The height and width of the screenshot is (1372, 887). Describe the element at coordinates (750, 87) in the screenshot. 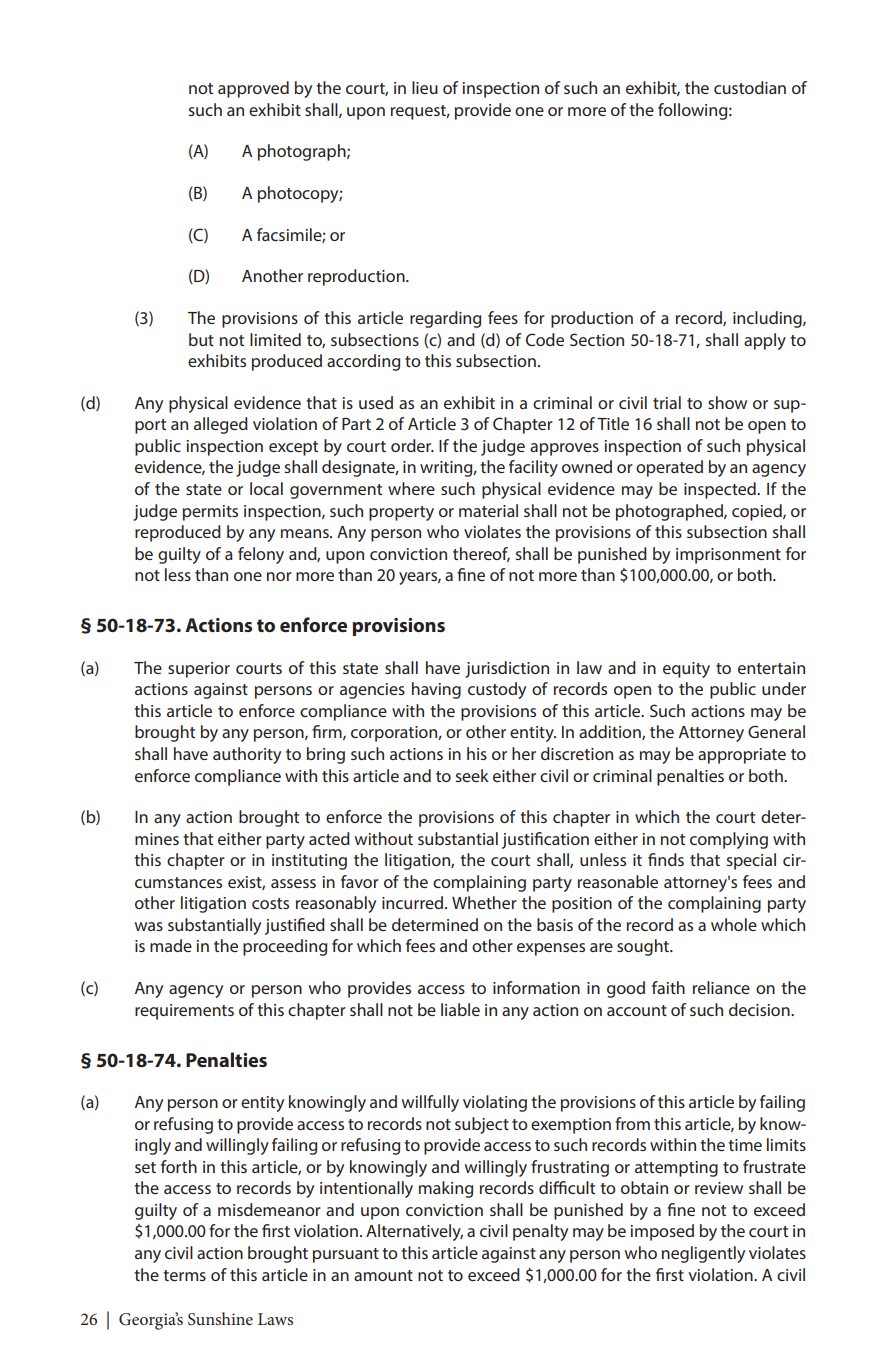

I see `custodian` at that location.
